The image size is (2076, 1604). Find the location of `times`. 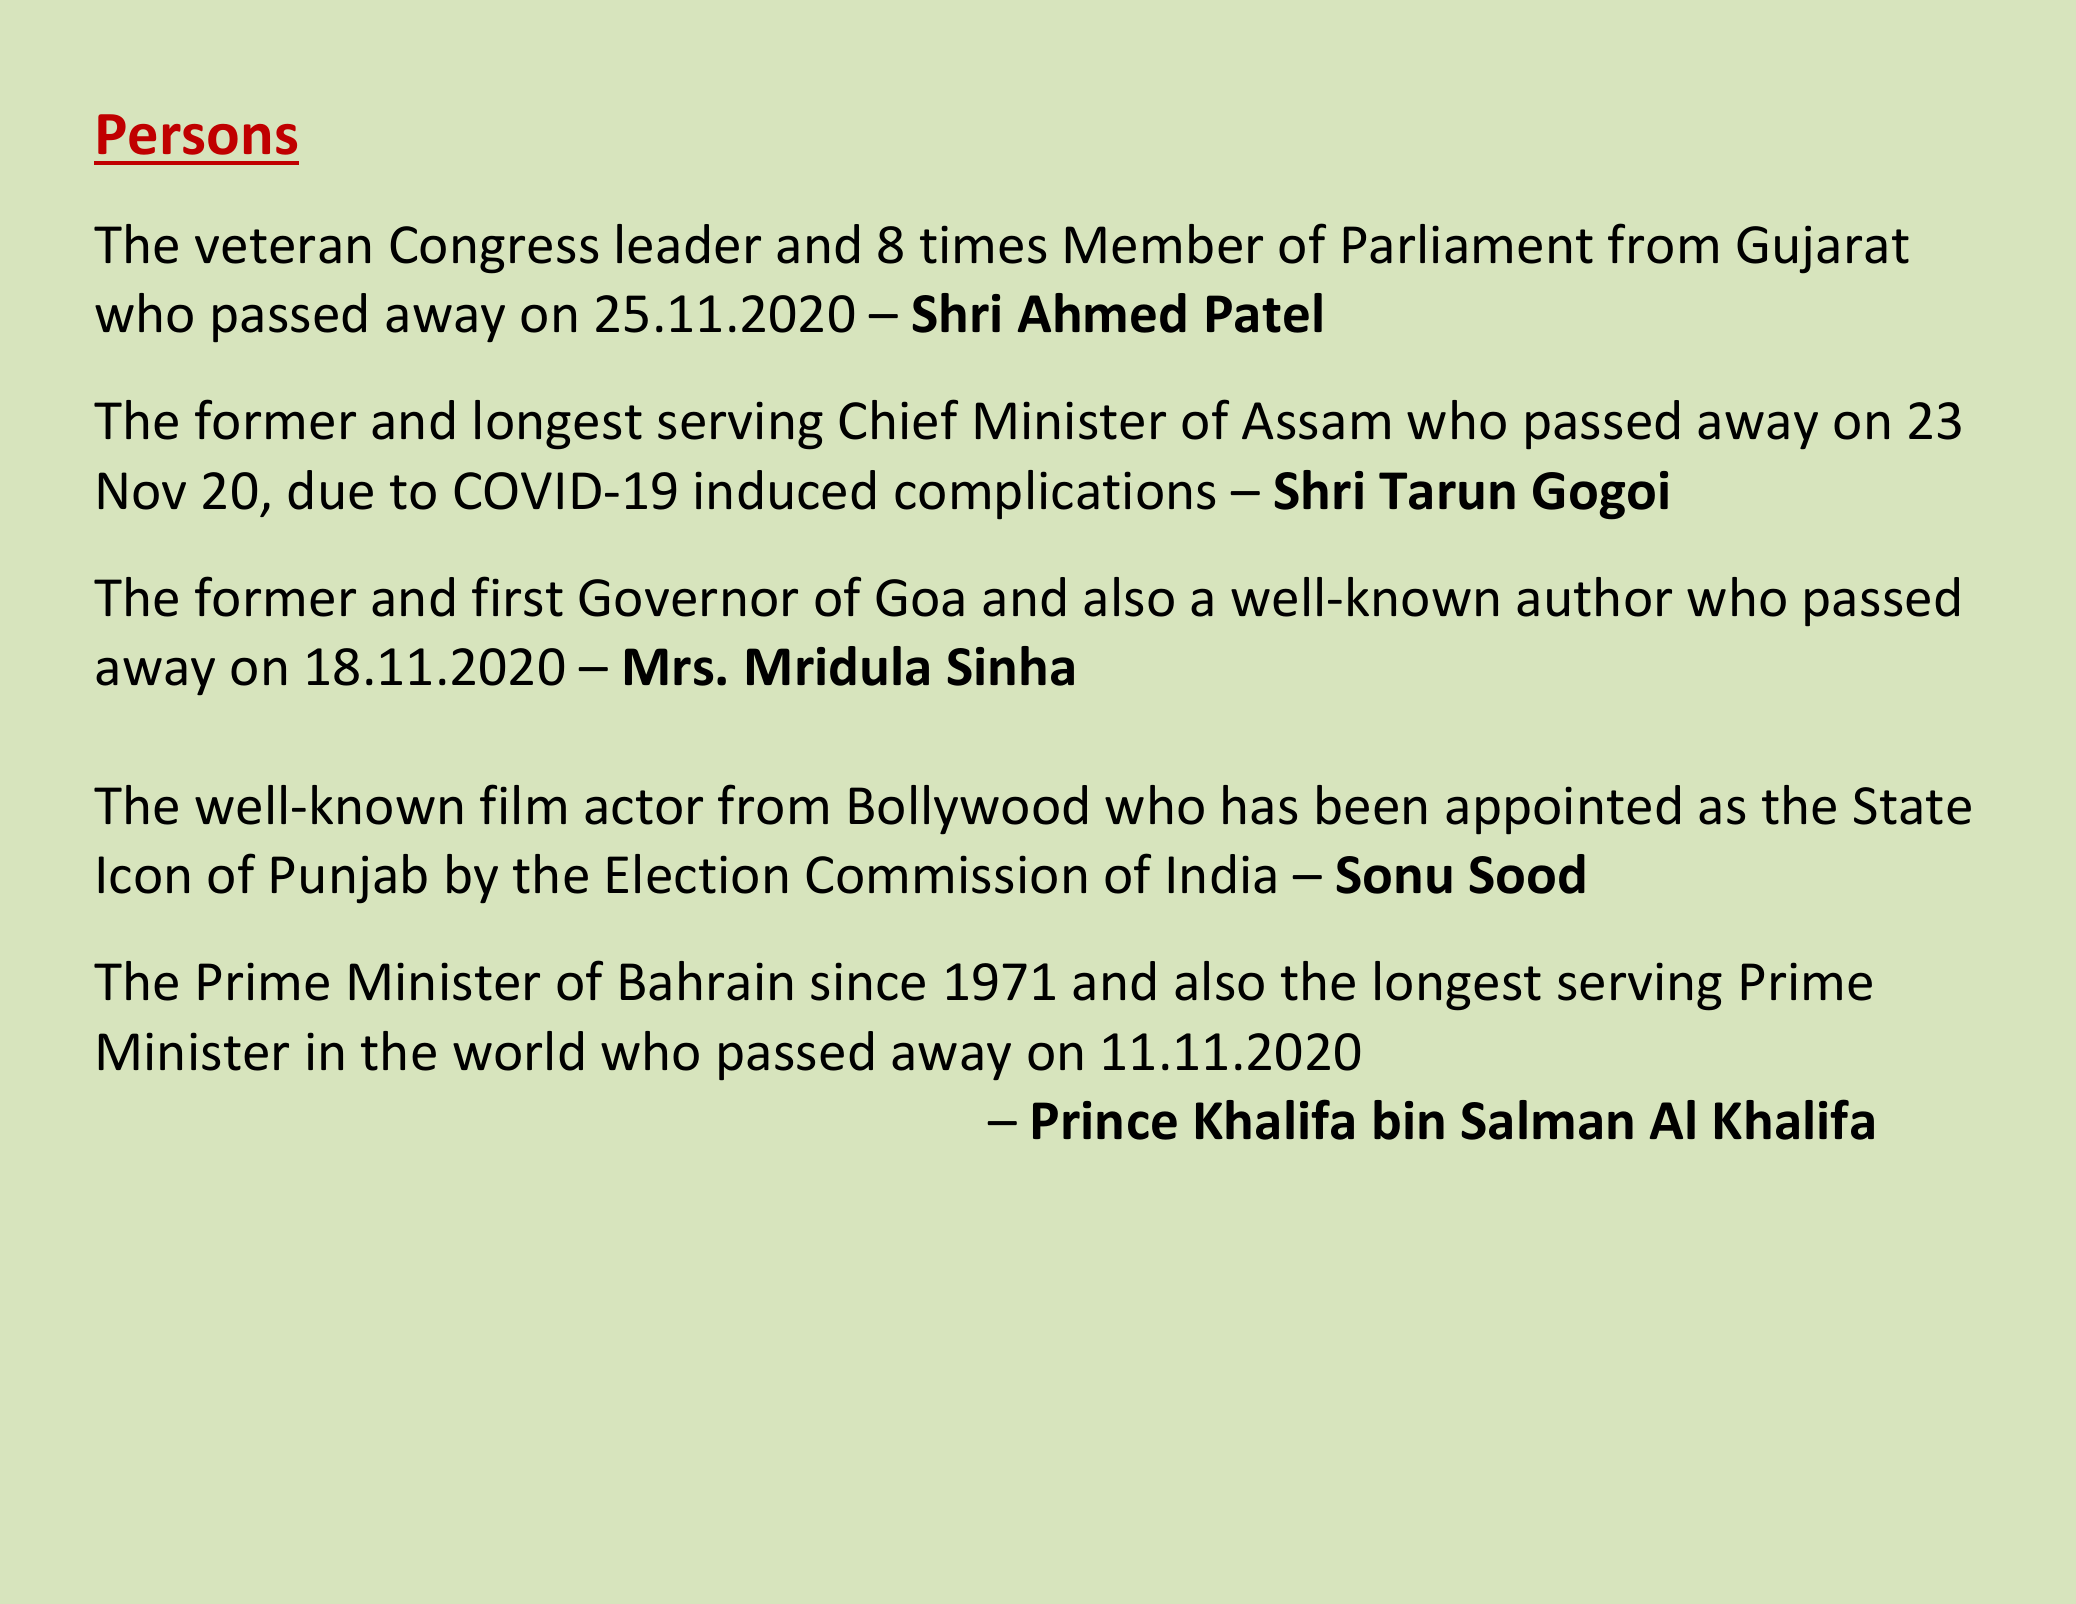

times is located at coordinates (983, 244).
